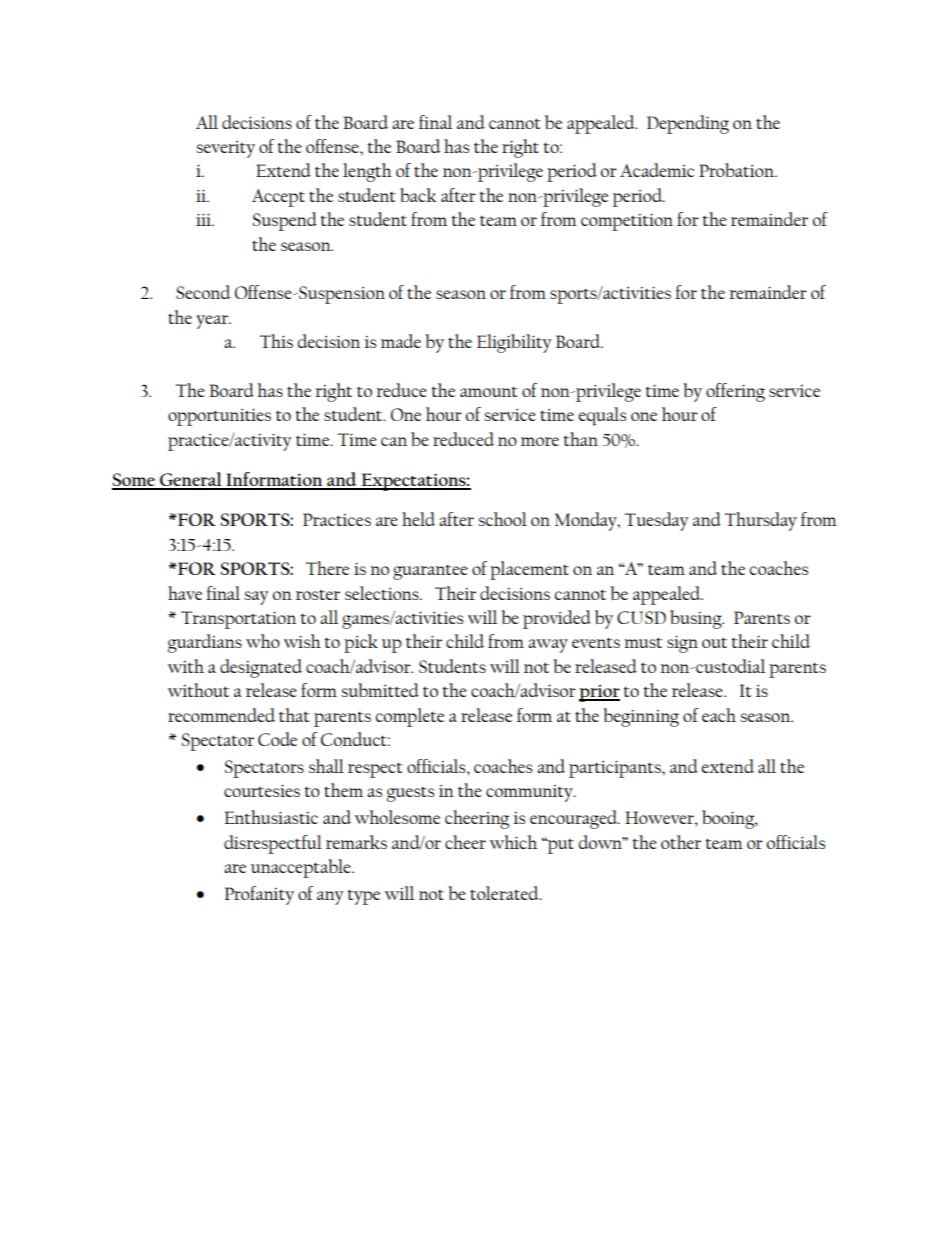 The width and height of the document is (952, 1233). Describe the element at coordinates (225, 149) in the document. I see `severity` at that location.
